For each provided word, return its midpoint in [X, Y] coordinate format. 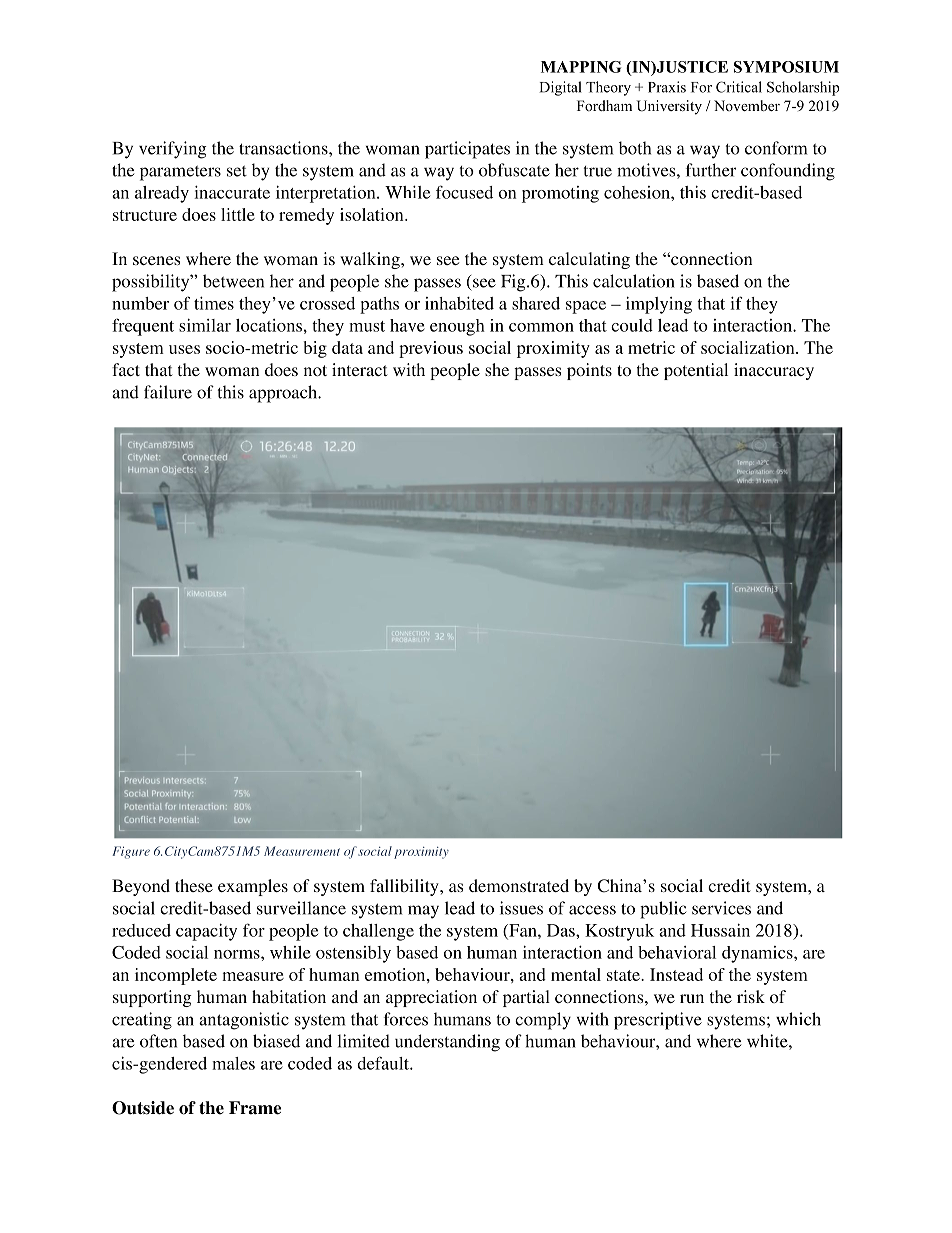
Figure [131, 852]
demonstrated [519, 885]
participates [467, 150]
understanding [447, 1043]
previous [431, 349]
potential [696, 371]
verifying [173, 150]
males [233, 1063]
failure [168, 392]
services [721, 908]
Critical [739, 87]
